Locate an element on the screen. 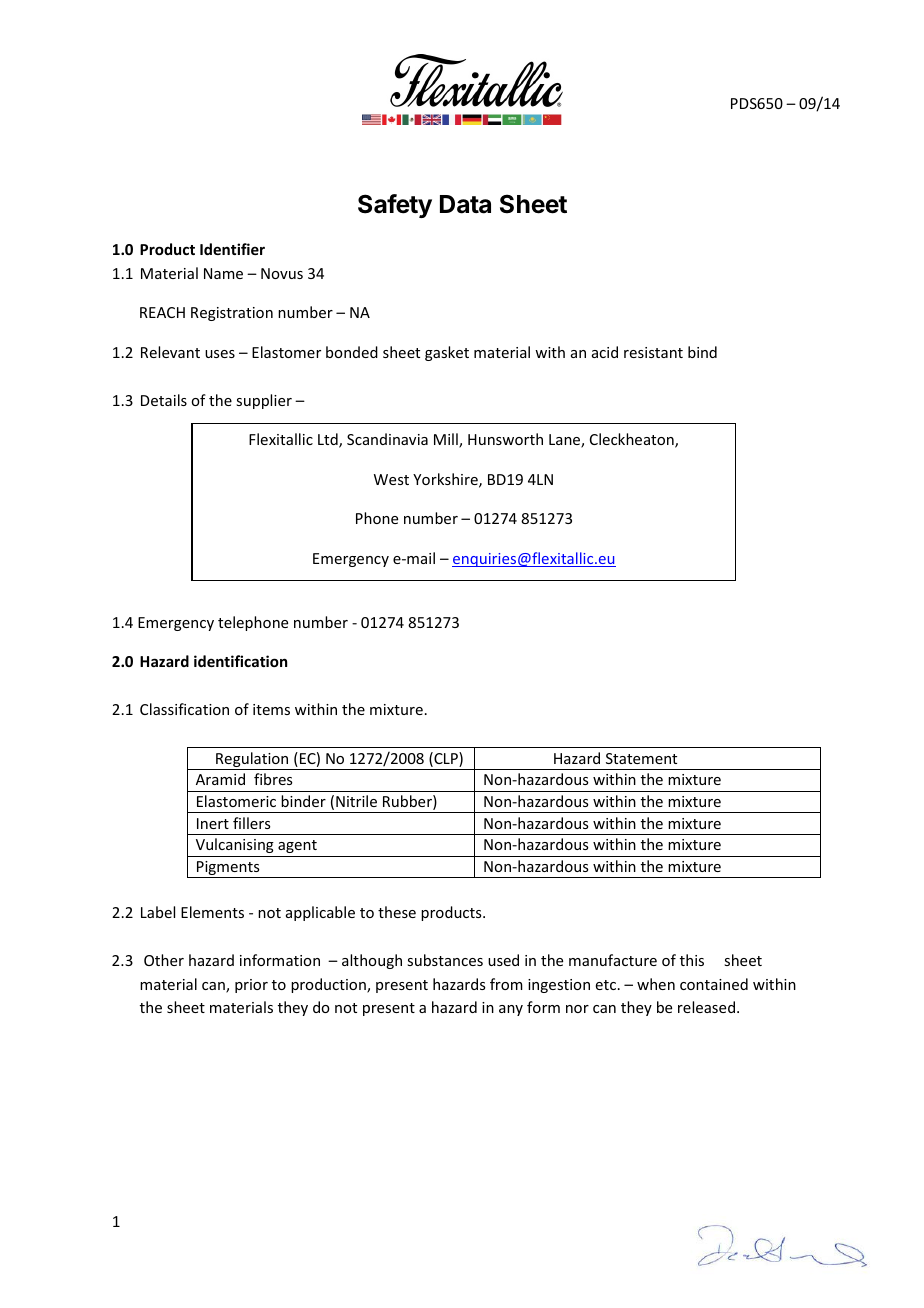 The height and width of the screenshot is (1308, 924). Identifier is located at coordinates (232, 249).
